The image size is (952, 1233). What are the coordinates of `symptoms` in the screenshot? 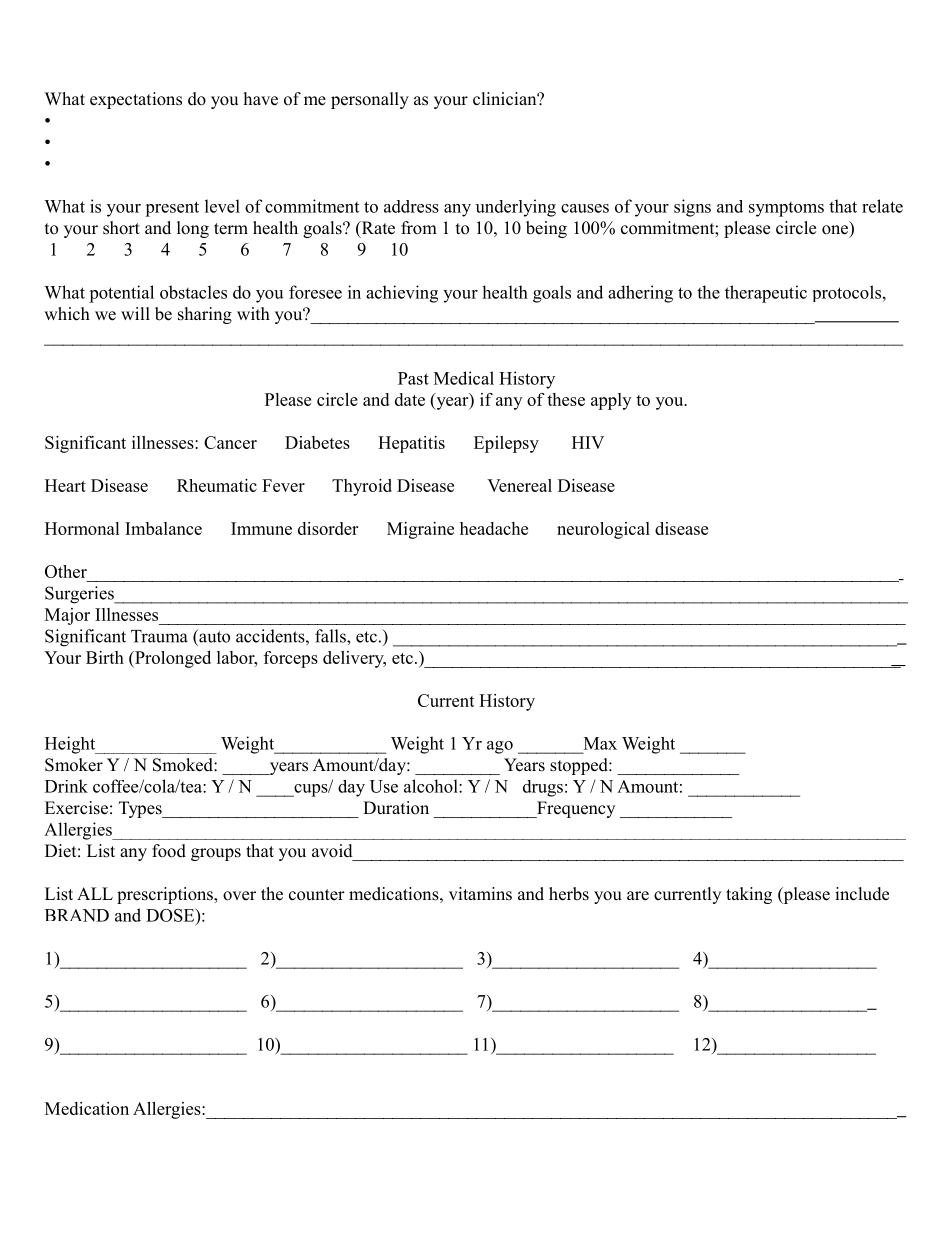 It's located at (786, 209).
